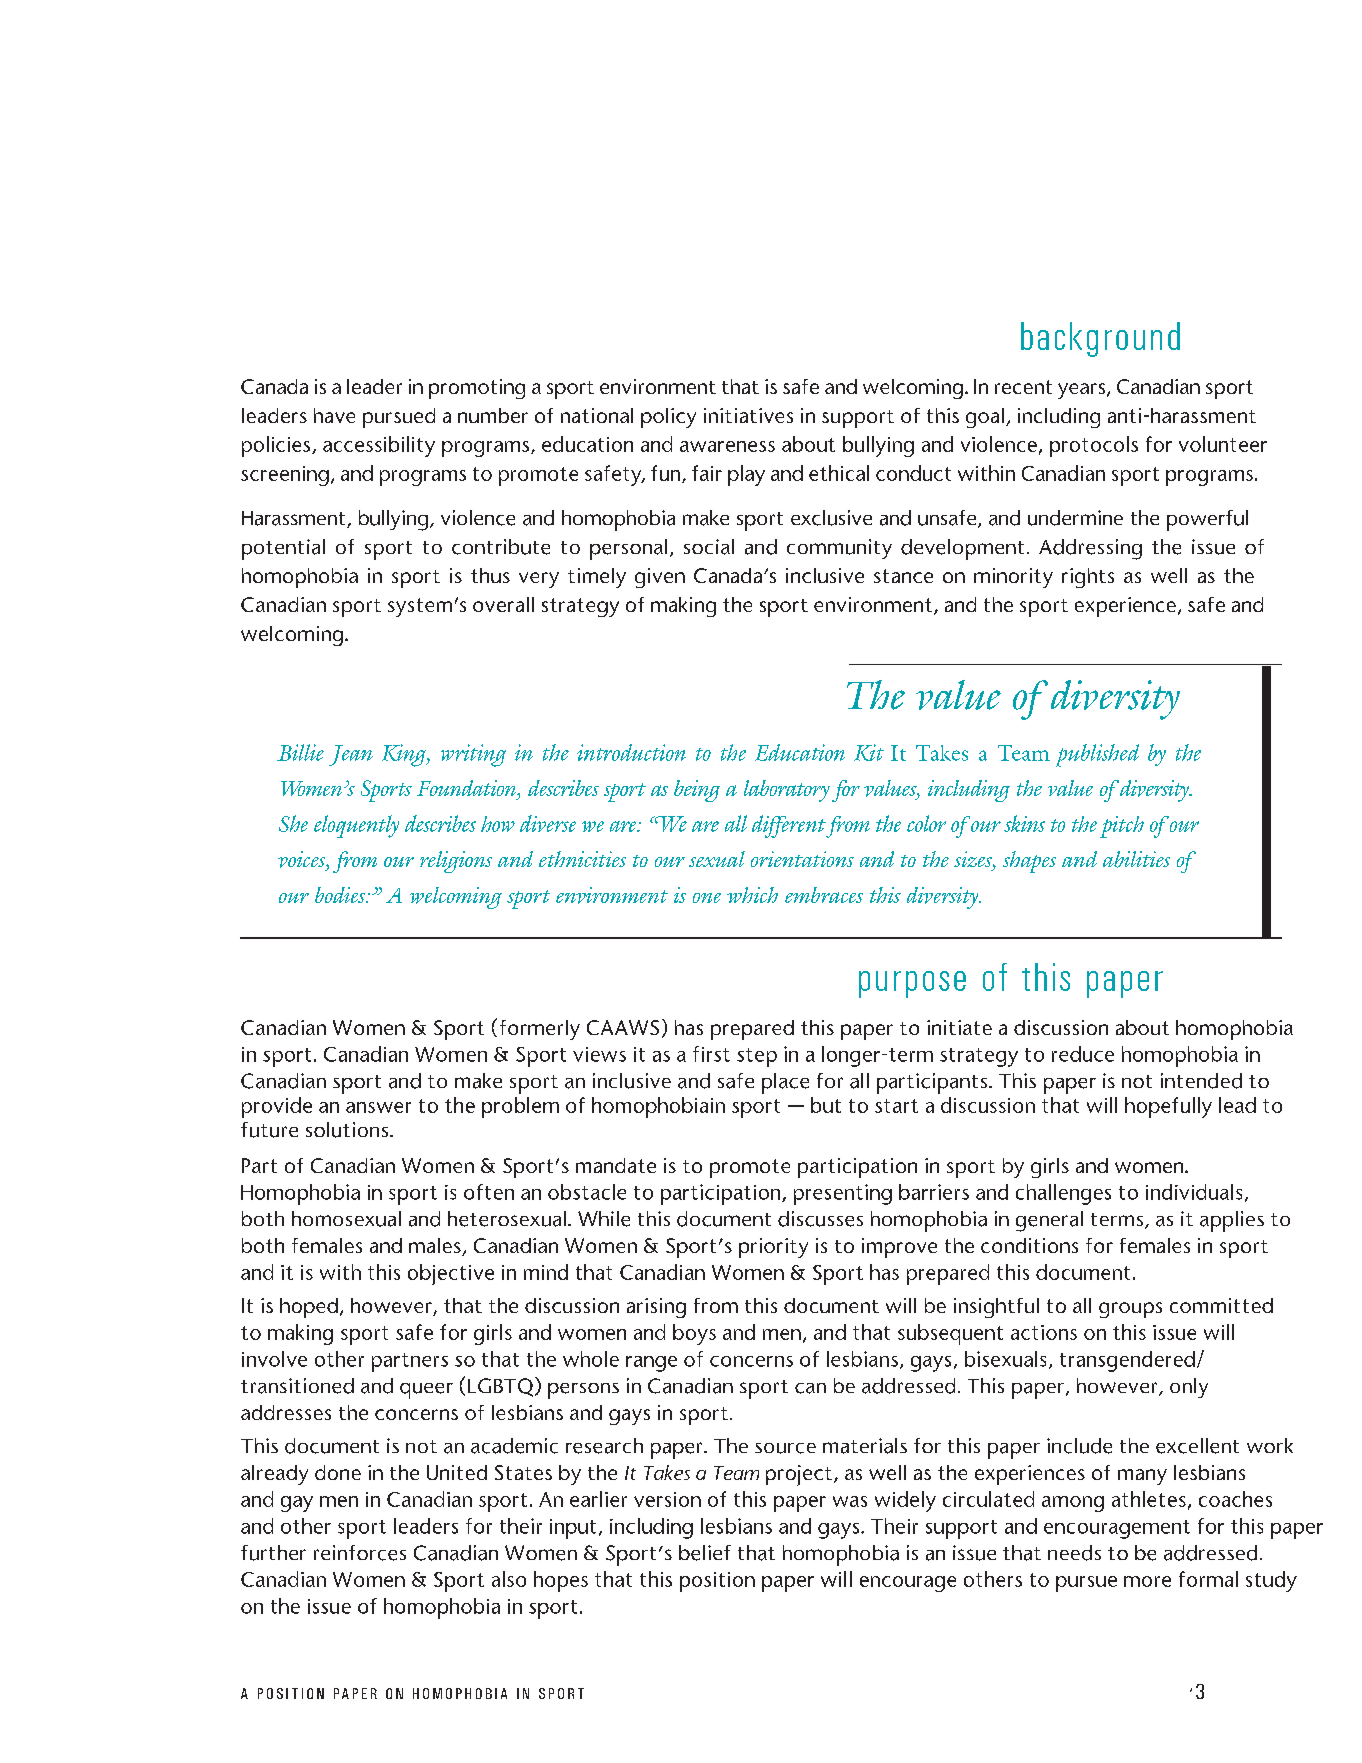 The height and width of the image is (1763, 1362). Describe the element at coordinates (1147, 1581) in the image. I see `more` at that location.
